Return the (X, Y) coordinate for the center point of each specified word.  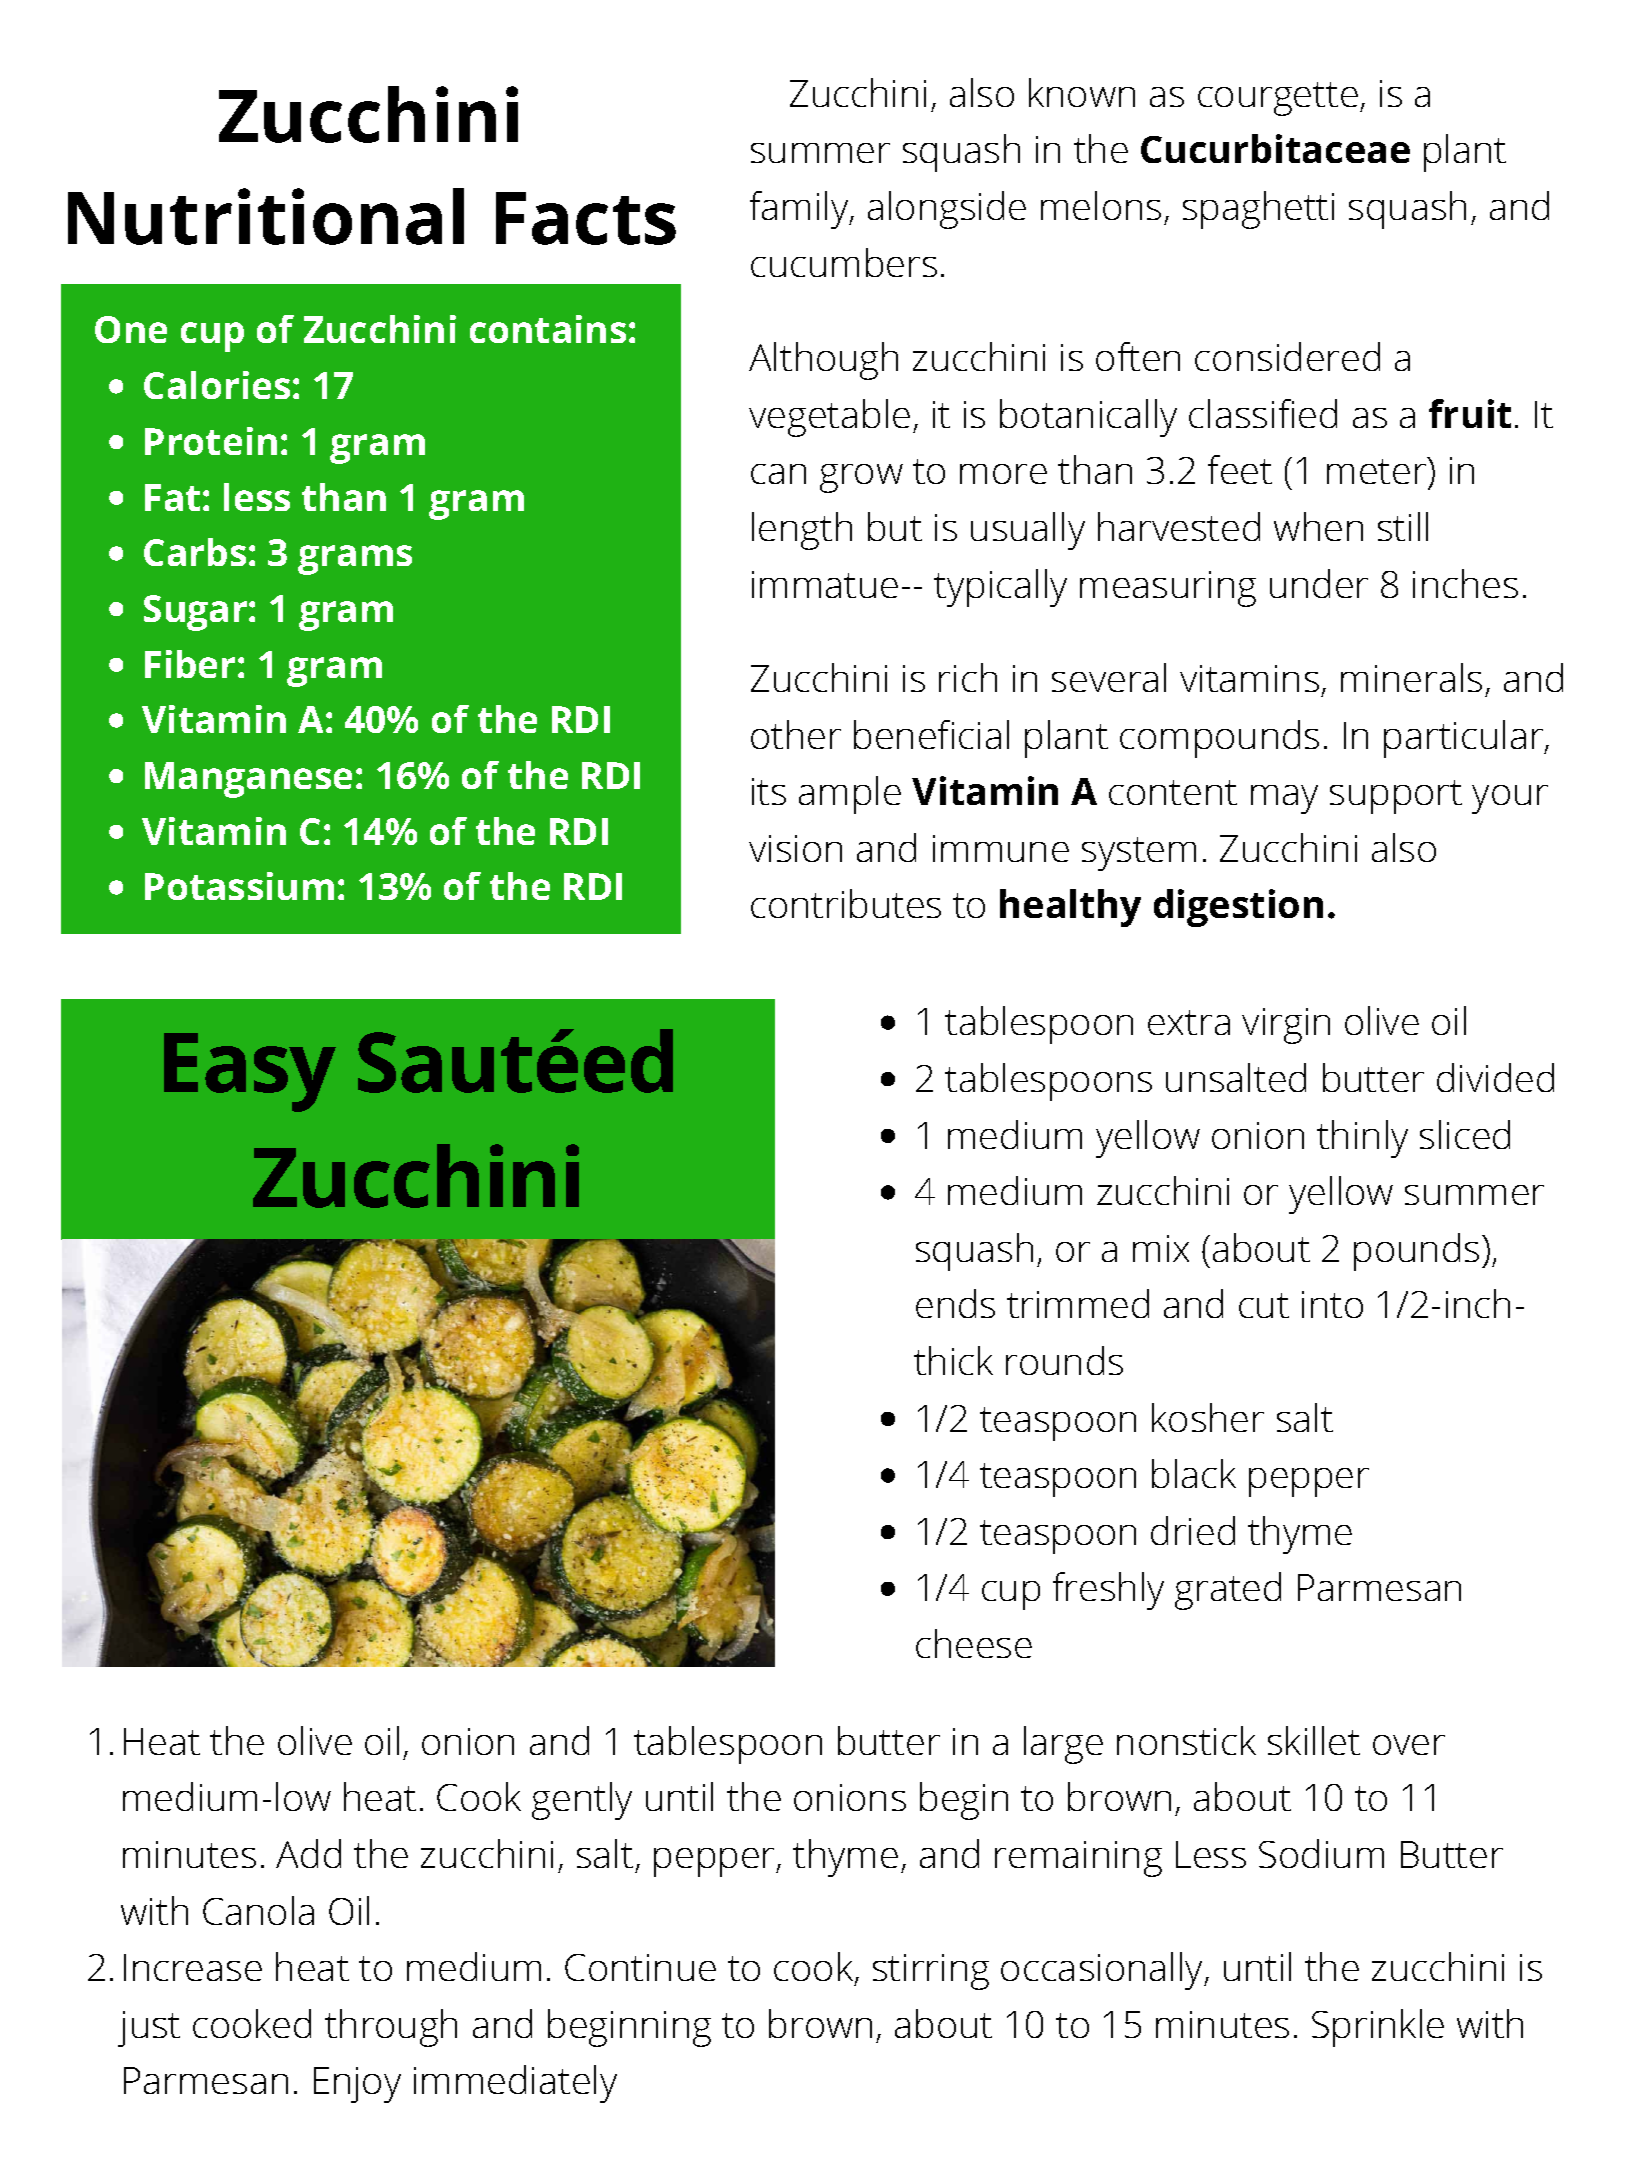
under (1319, 583)
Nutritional (266, 216)
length (802, 531)
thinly (1362, 1139)
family (800, 210)
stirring (931, 1972)
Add (308, 1853)
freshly (1108, 1591)
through (391, 2028)
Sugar (197, 613)
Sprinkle (1378, 2028)
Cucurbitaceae (1275, 148)
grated (1228, 1591)
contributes (846, 903)
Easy (250, 1072)
